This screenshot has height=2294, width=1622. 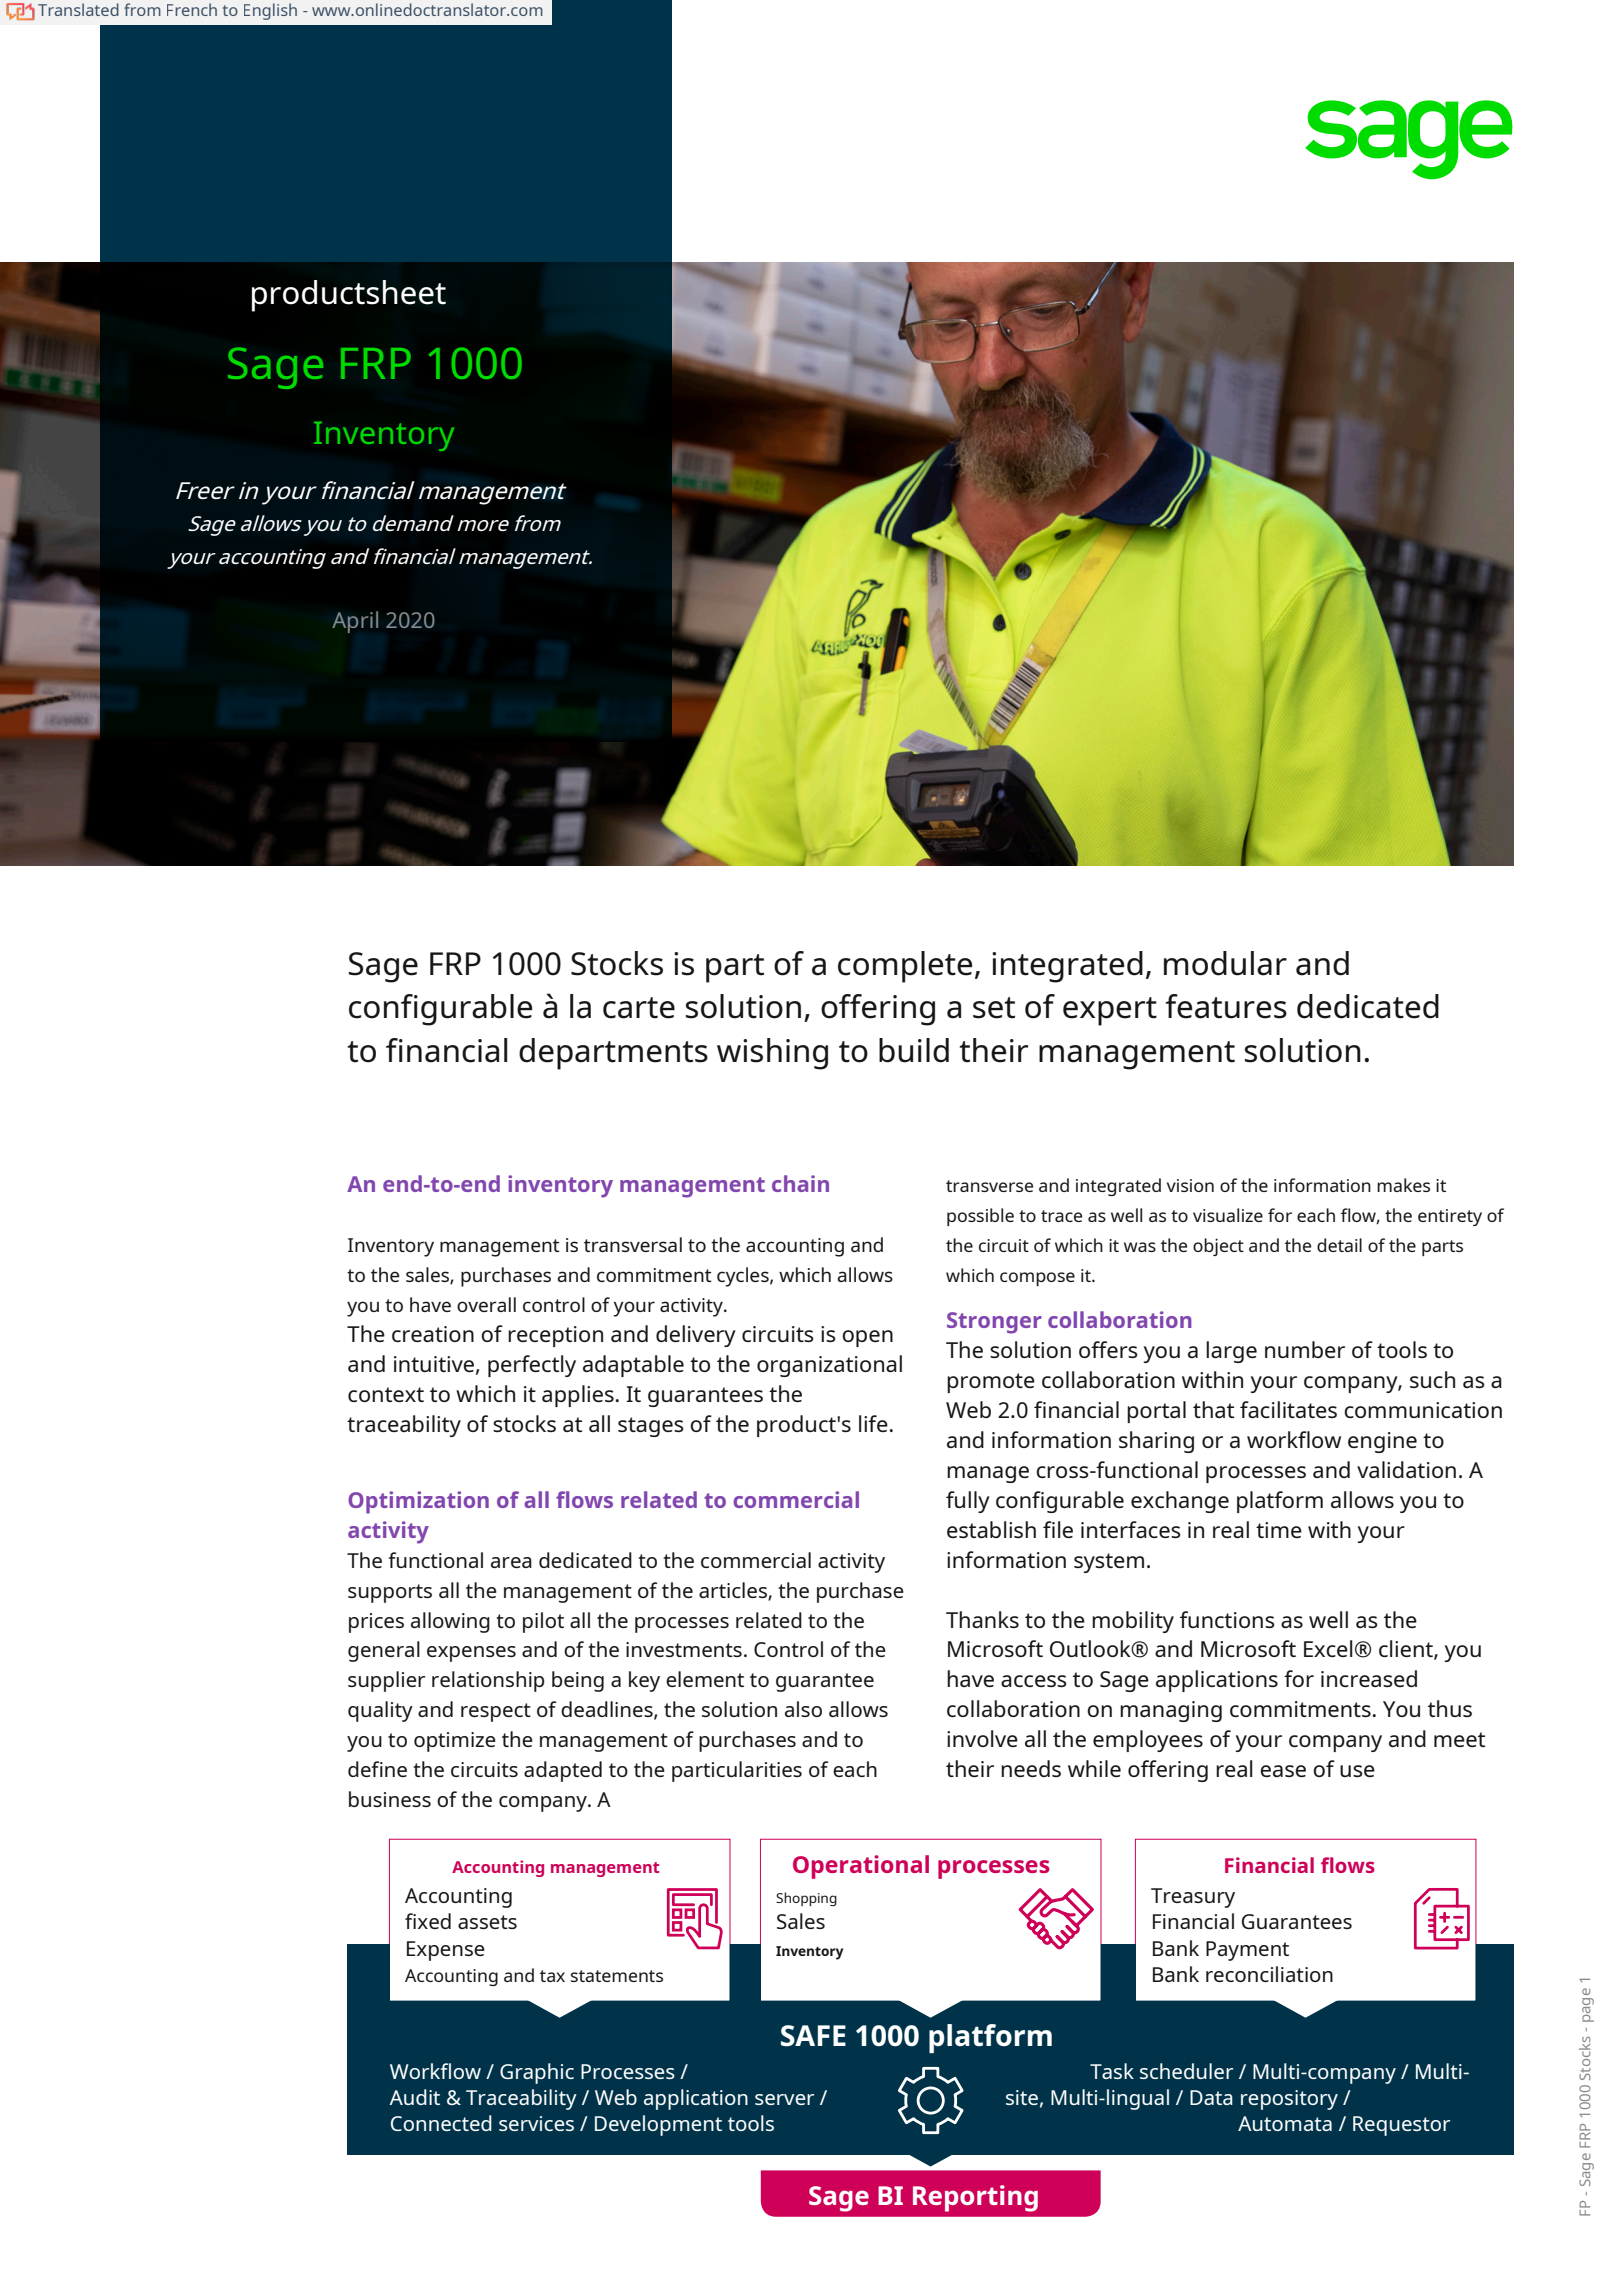 I want to click on vision, so click(x=1190, y=1185).
